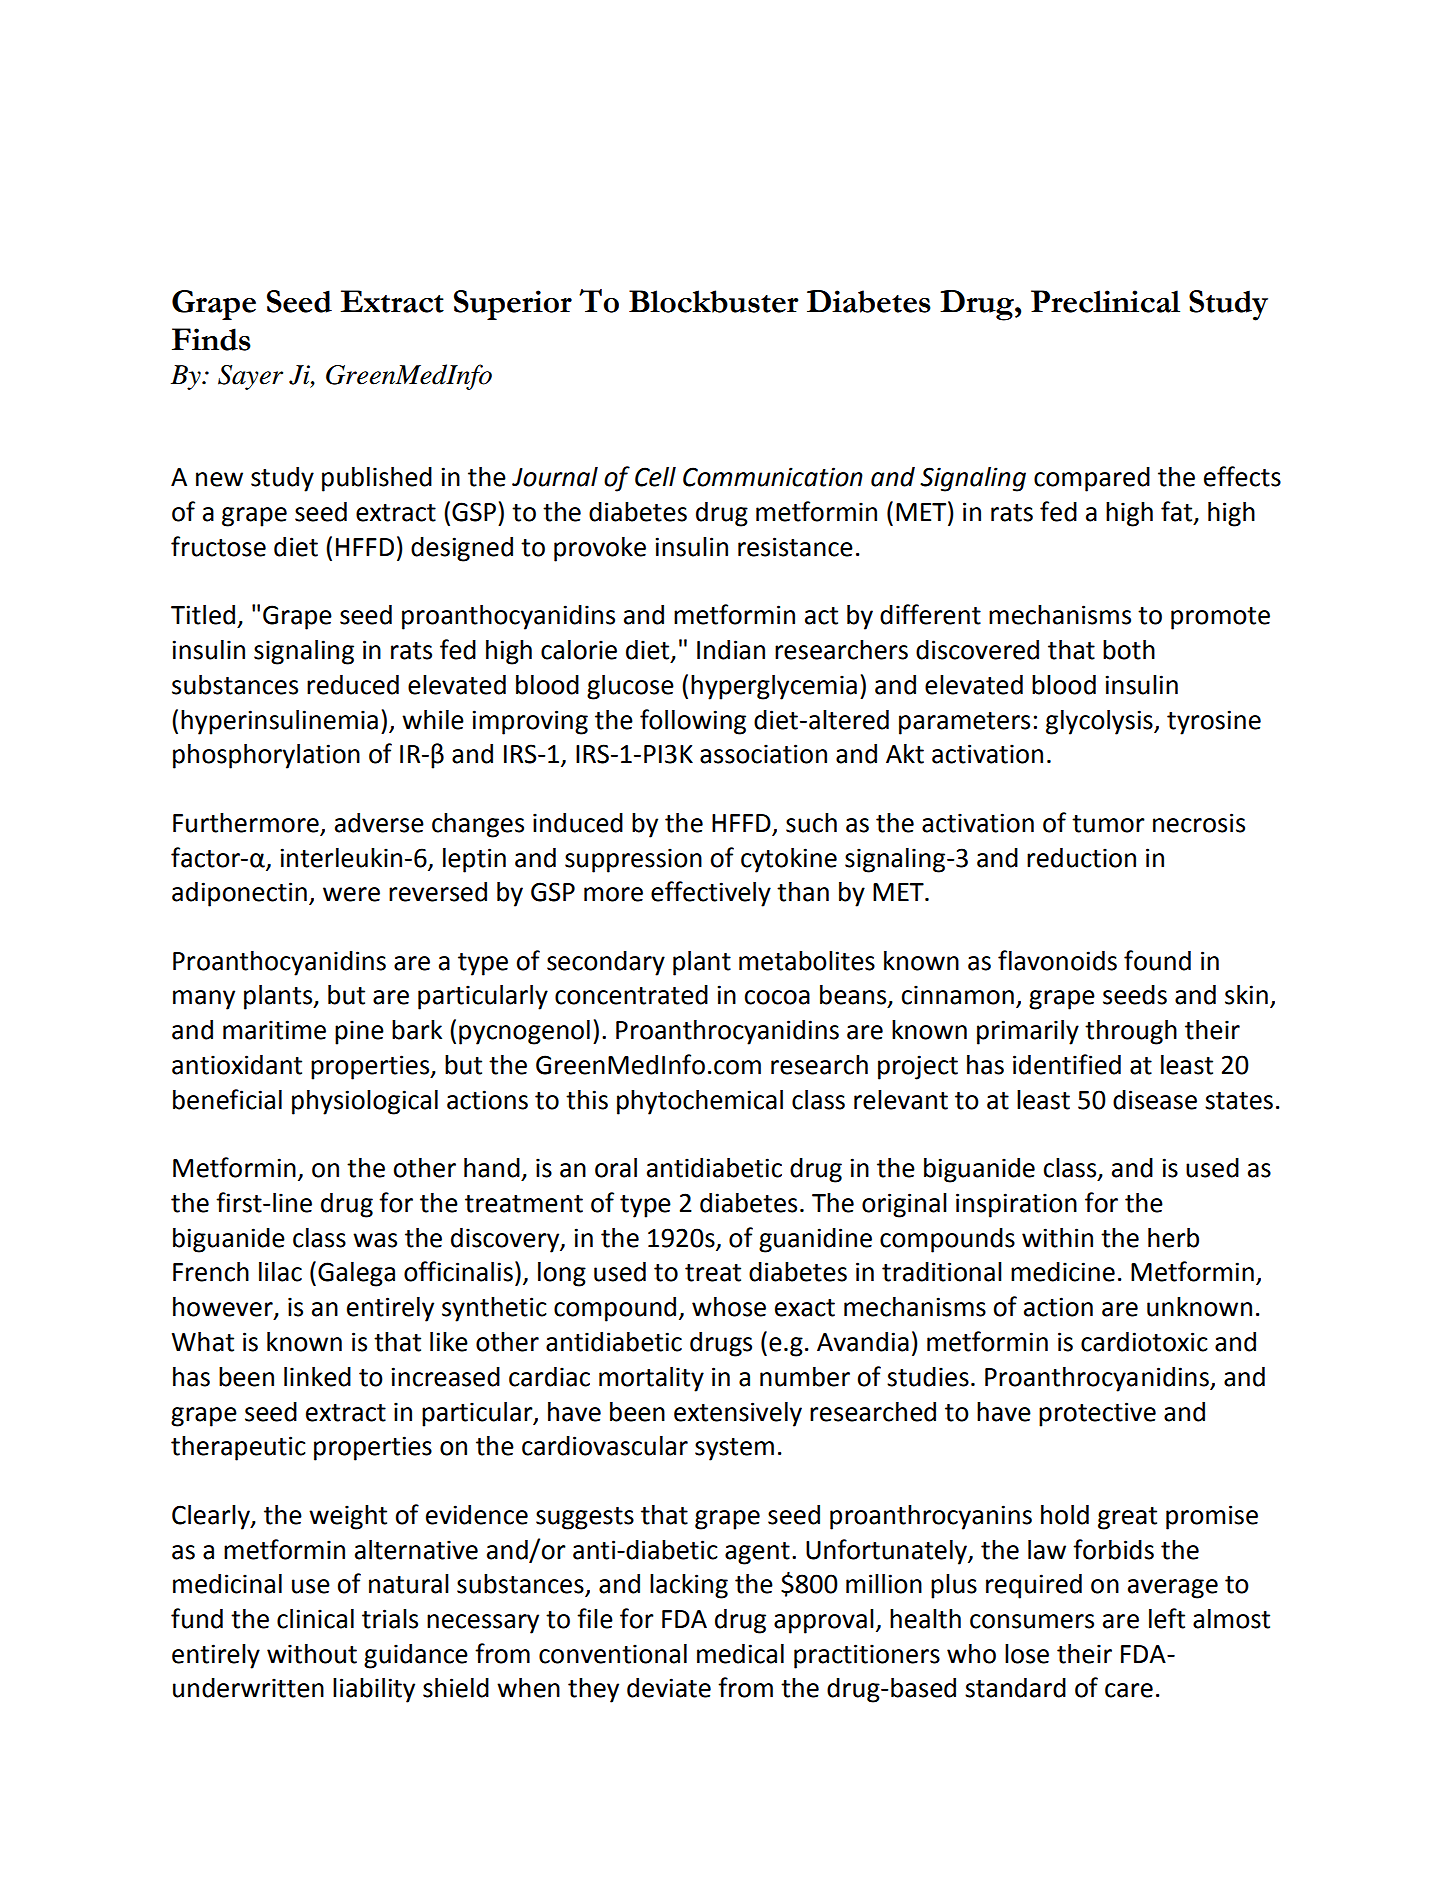 Image resolution: width=1455 pixels, height=1883 pixels. I want to click on Sayer, so click(250, 377).
